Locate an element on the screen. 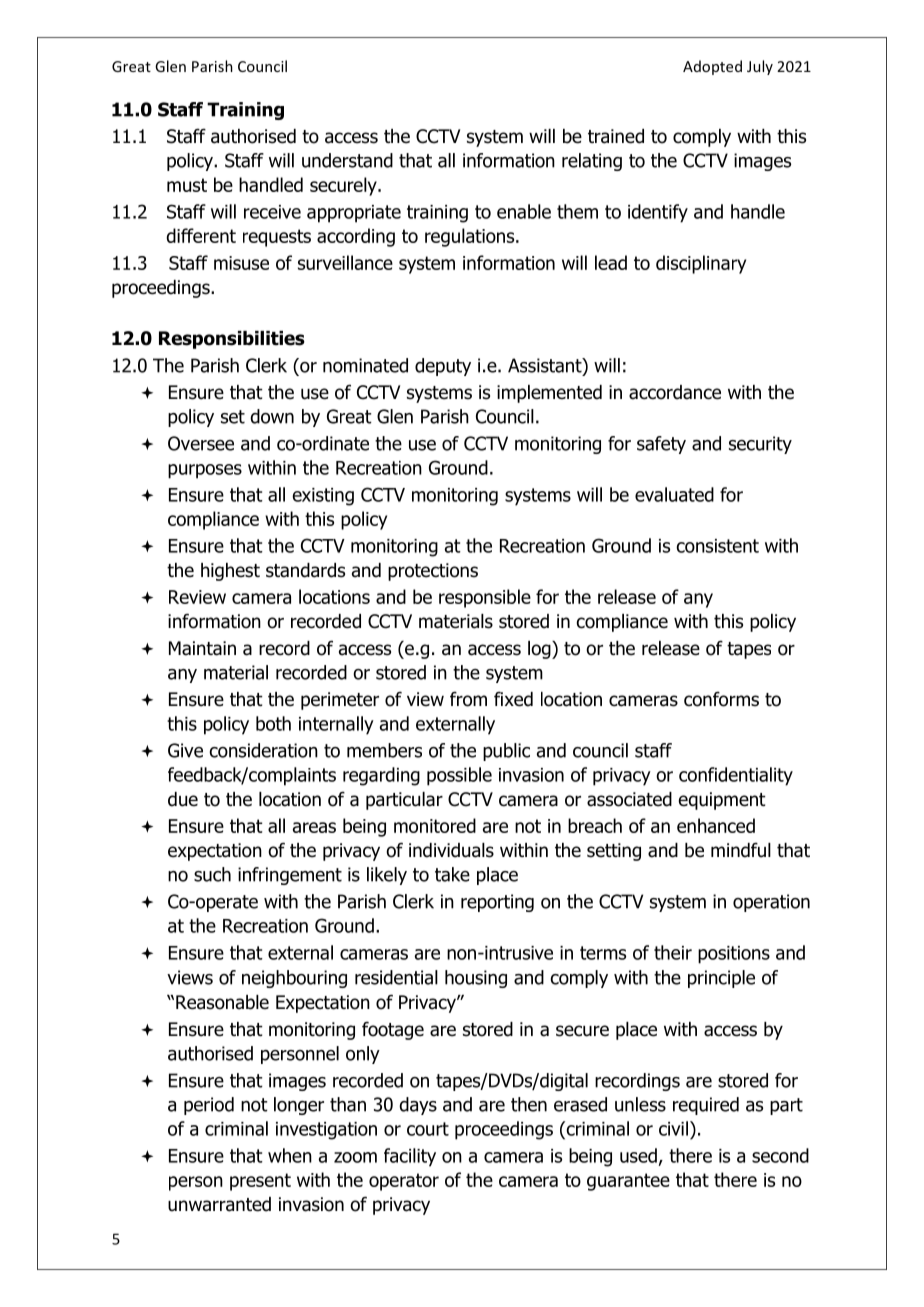 This screenshot has width=924, height=1307. positions is located at coordinates (734, 955).
